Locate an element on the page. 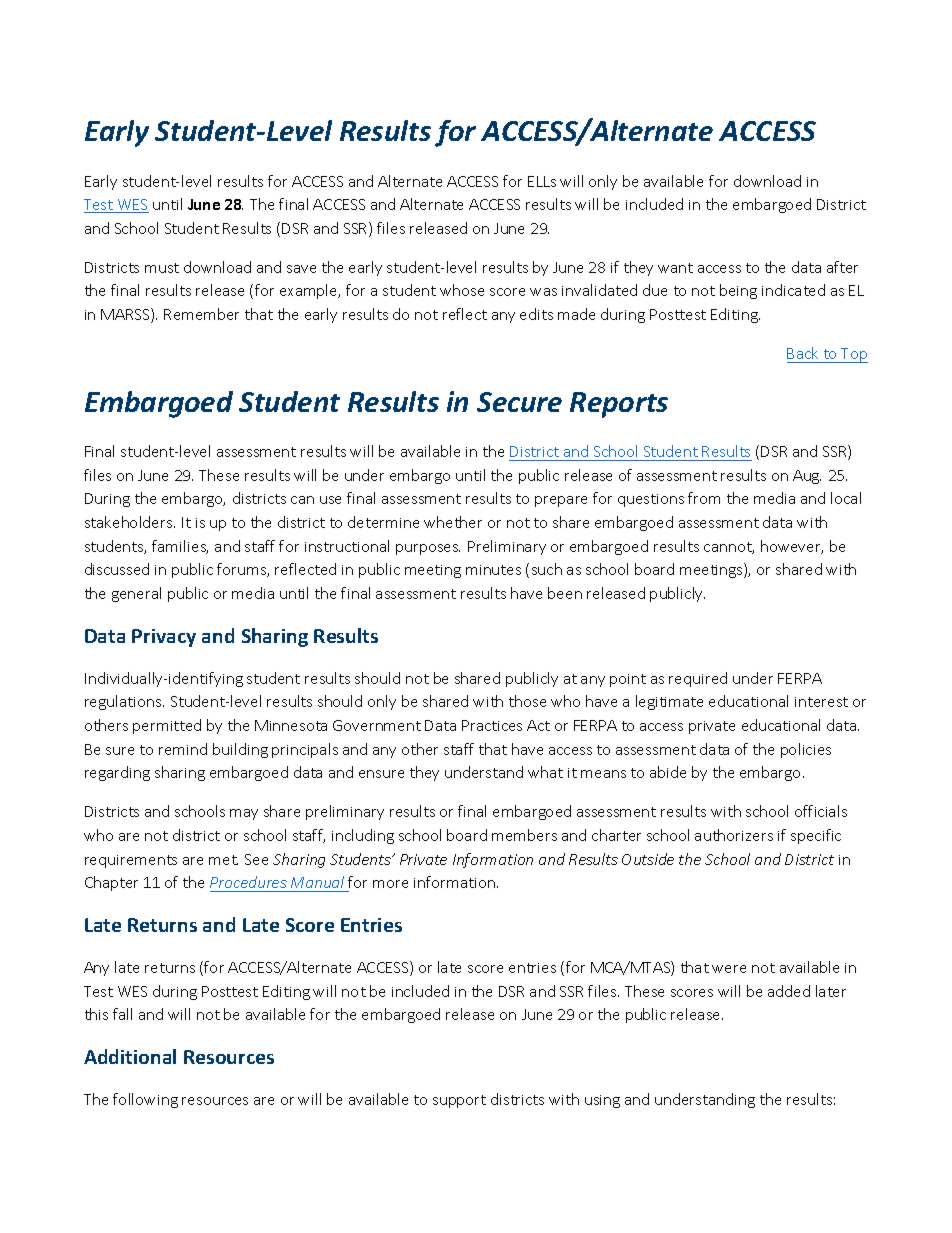  support is located at coordinates (459, 1101).
